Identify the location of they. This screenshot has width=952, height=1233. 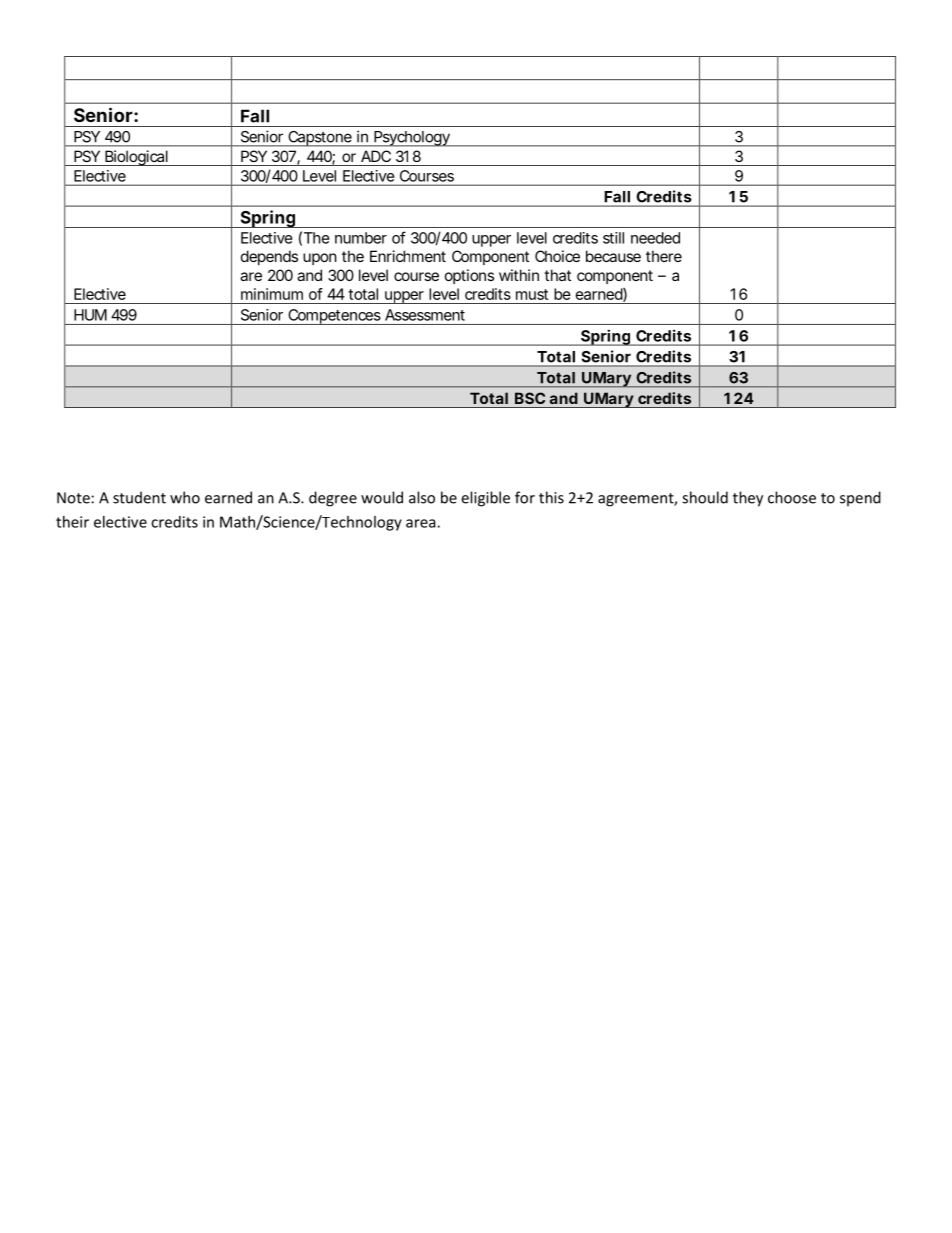
(748, 499).
